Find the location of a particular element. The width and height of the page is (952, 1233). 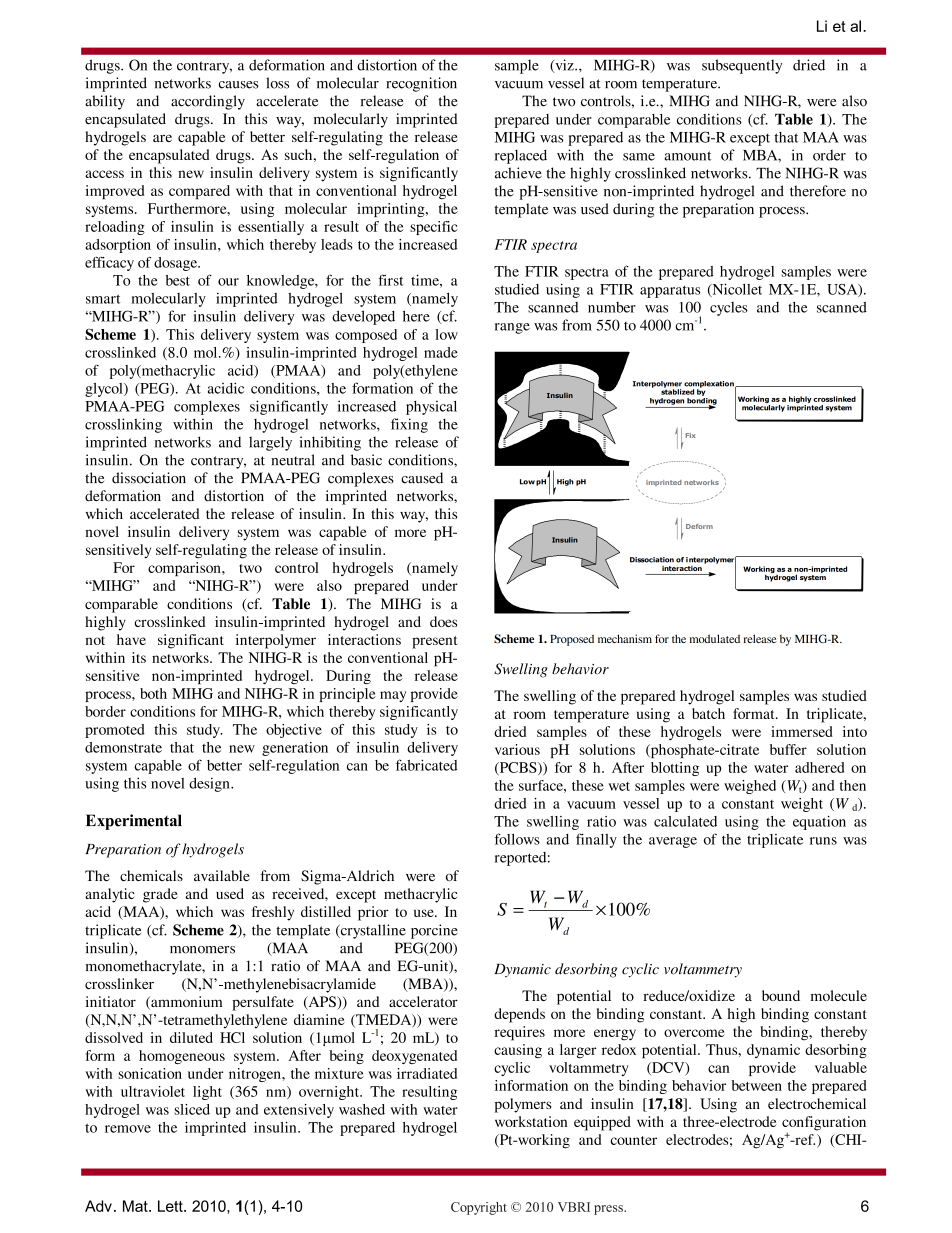

modulated is located at coordinates (715, 638).
